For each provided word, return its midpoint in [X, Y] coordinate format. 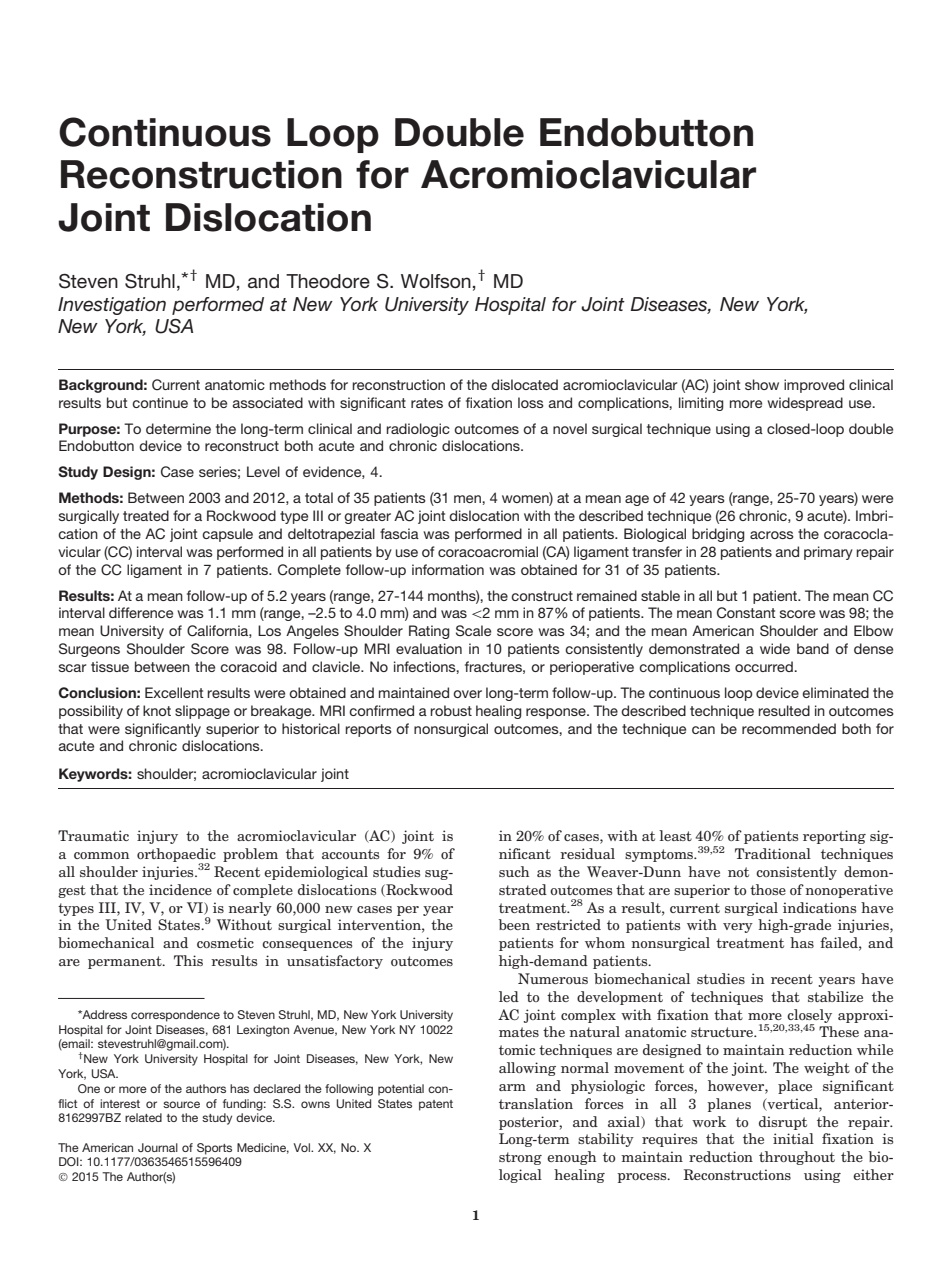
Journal [158, 1147]
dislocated [524, 384]
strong [520, 1158]
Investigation [112, 306]
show [762, 384]
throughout [797, 1158]
